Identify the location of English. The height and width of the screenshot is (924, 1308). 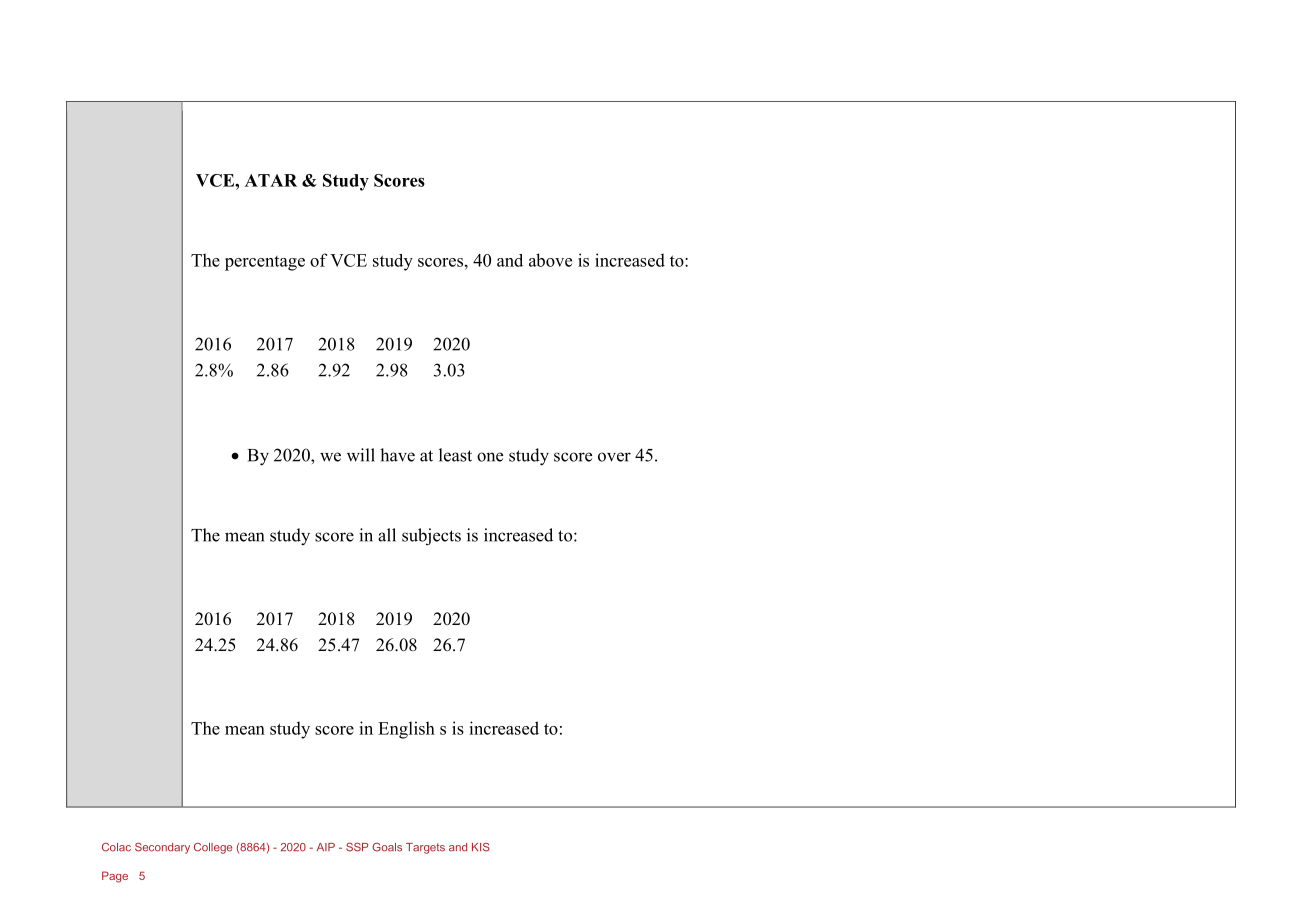
(406, 730).
